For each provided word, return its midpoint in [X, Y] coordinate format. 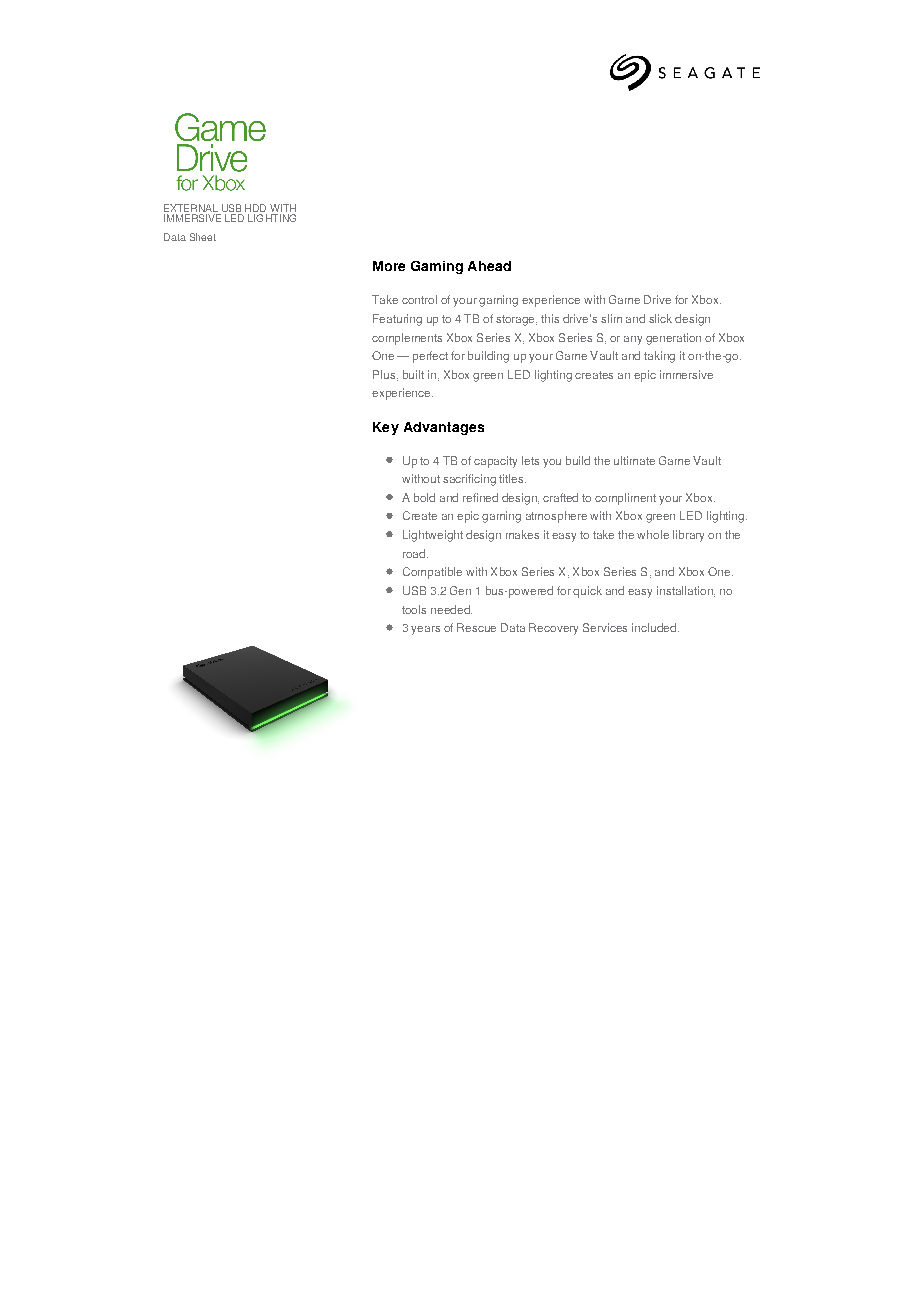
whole [653, 534]
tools [414, 609]
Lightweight [433, 536]
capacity [495, 462]
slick [660, 318]
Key [386, 428]
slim [611, 318]
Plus [385, 375]
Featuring [397, 320]
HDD [255, 208]
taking [659, 357]
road [414, 553]
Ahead [489, 266]
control [419, 299]
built [413, 374]
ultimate [634, 460]
